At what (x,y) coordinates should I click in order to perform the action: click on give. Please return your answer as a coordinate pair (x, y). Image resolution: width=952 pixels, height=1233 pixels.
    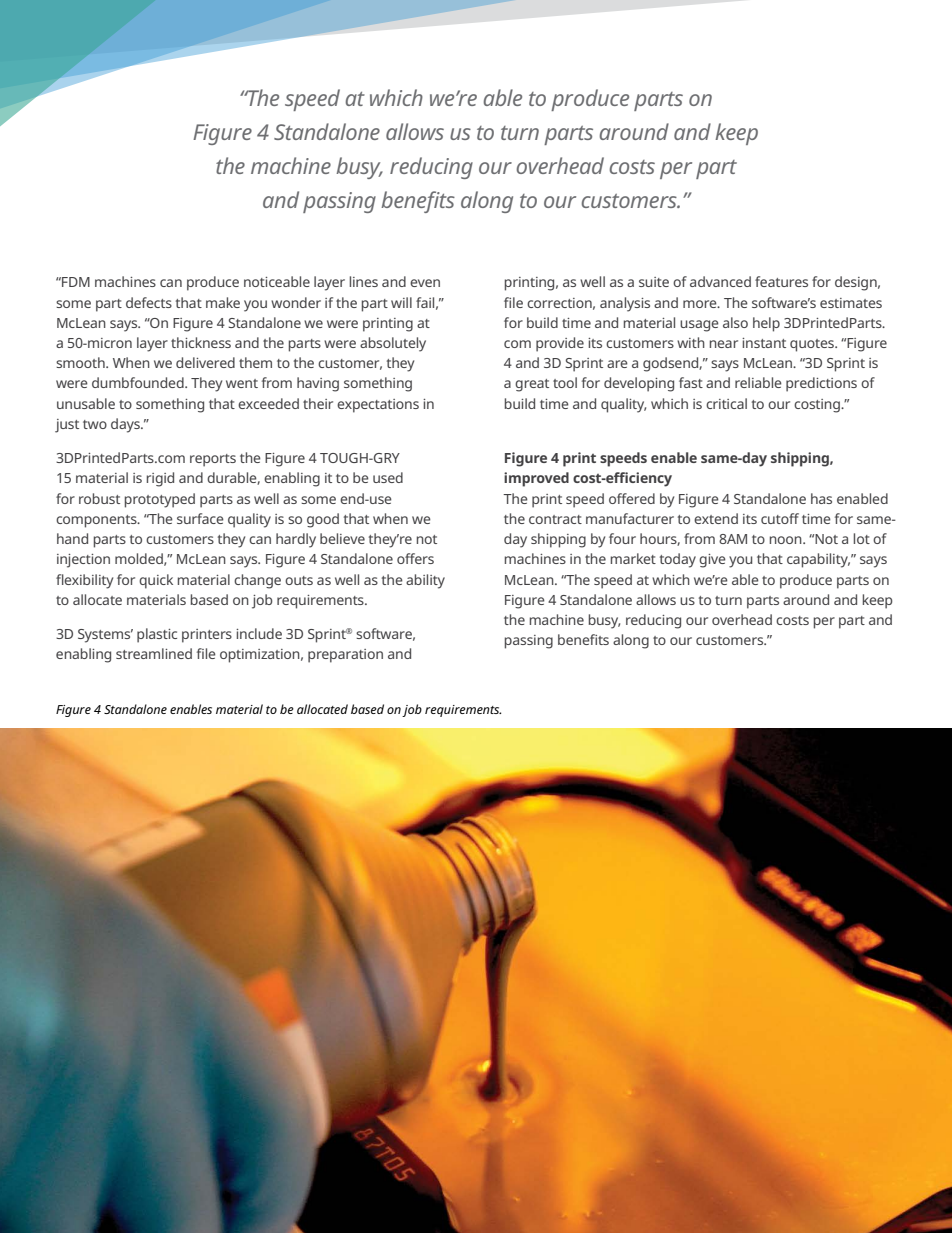
    Looking at the image, I should click on (712, 561).
